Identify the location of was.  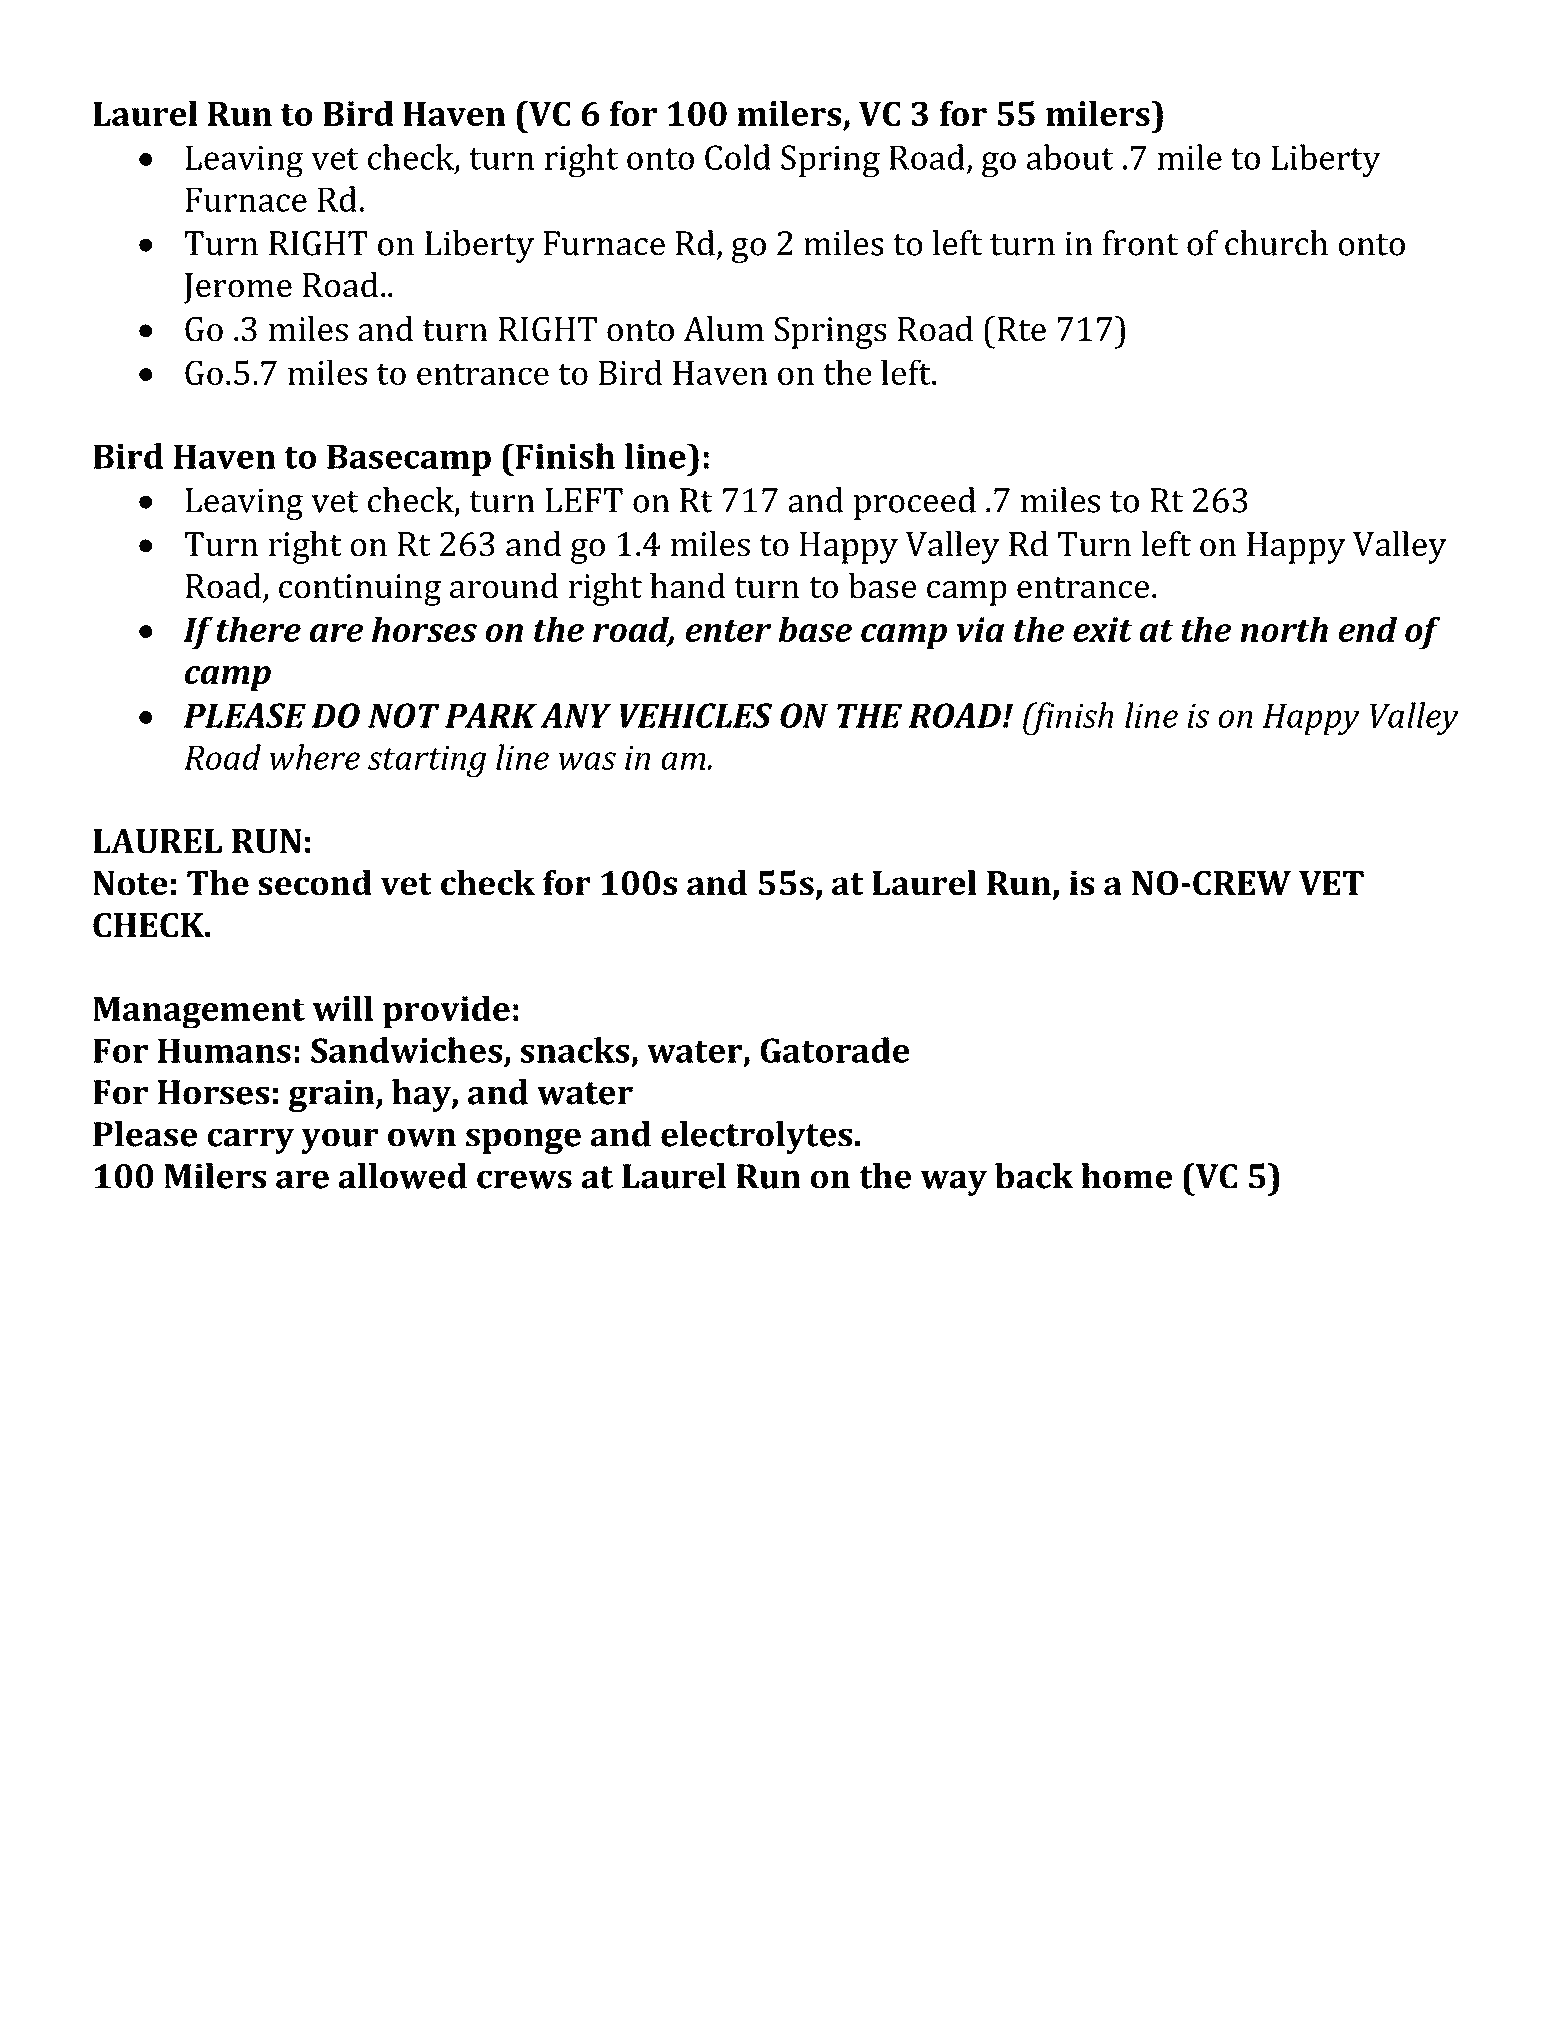
(587, 761).
